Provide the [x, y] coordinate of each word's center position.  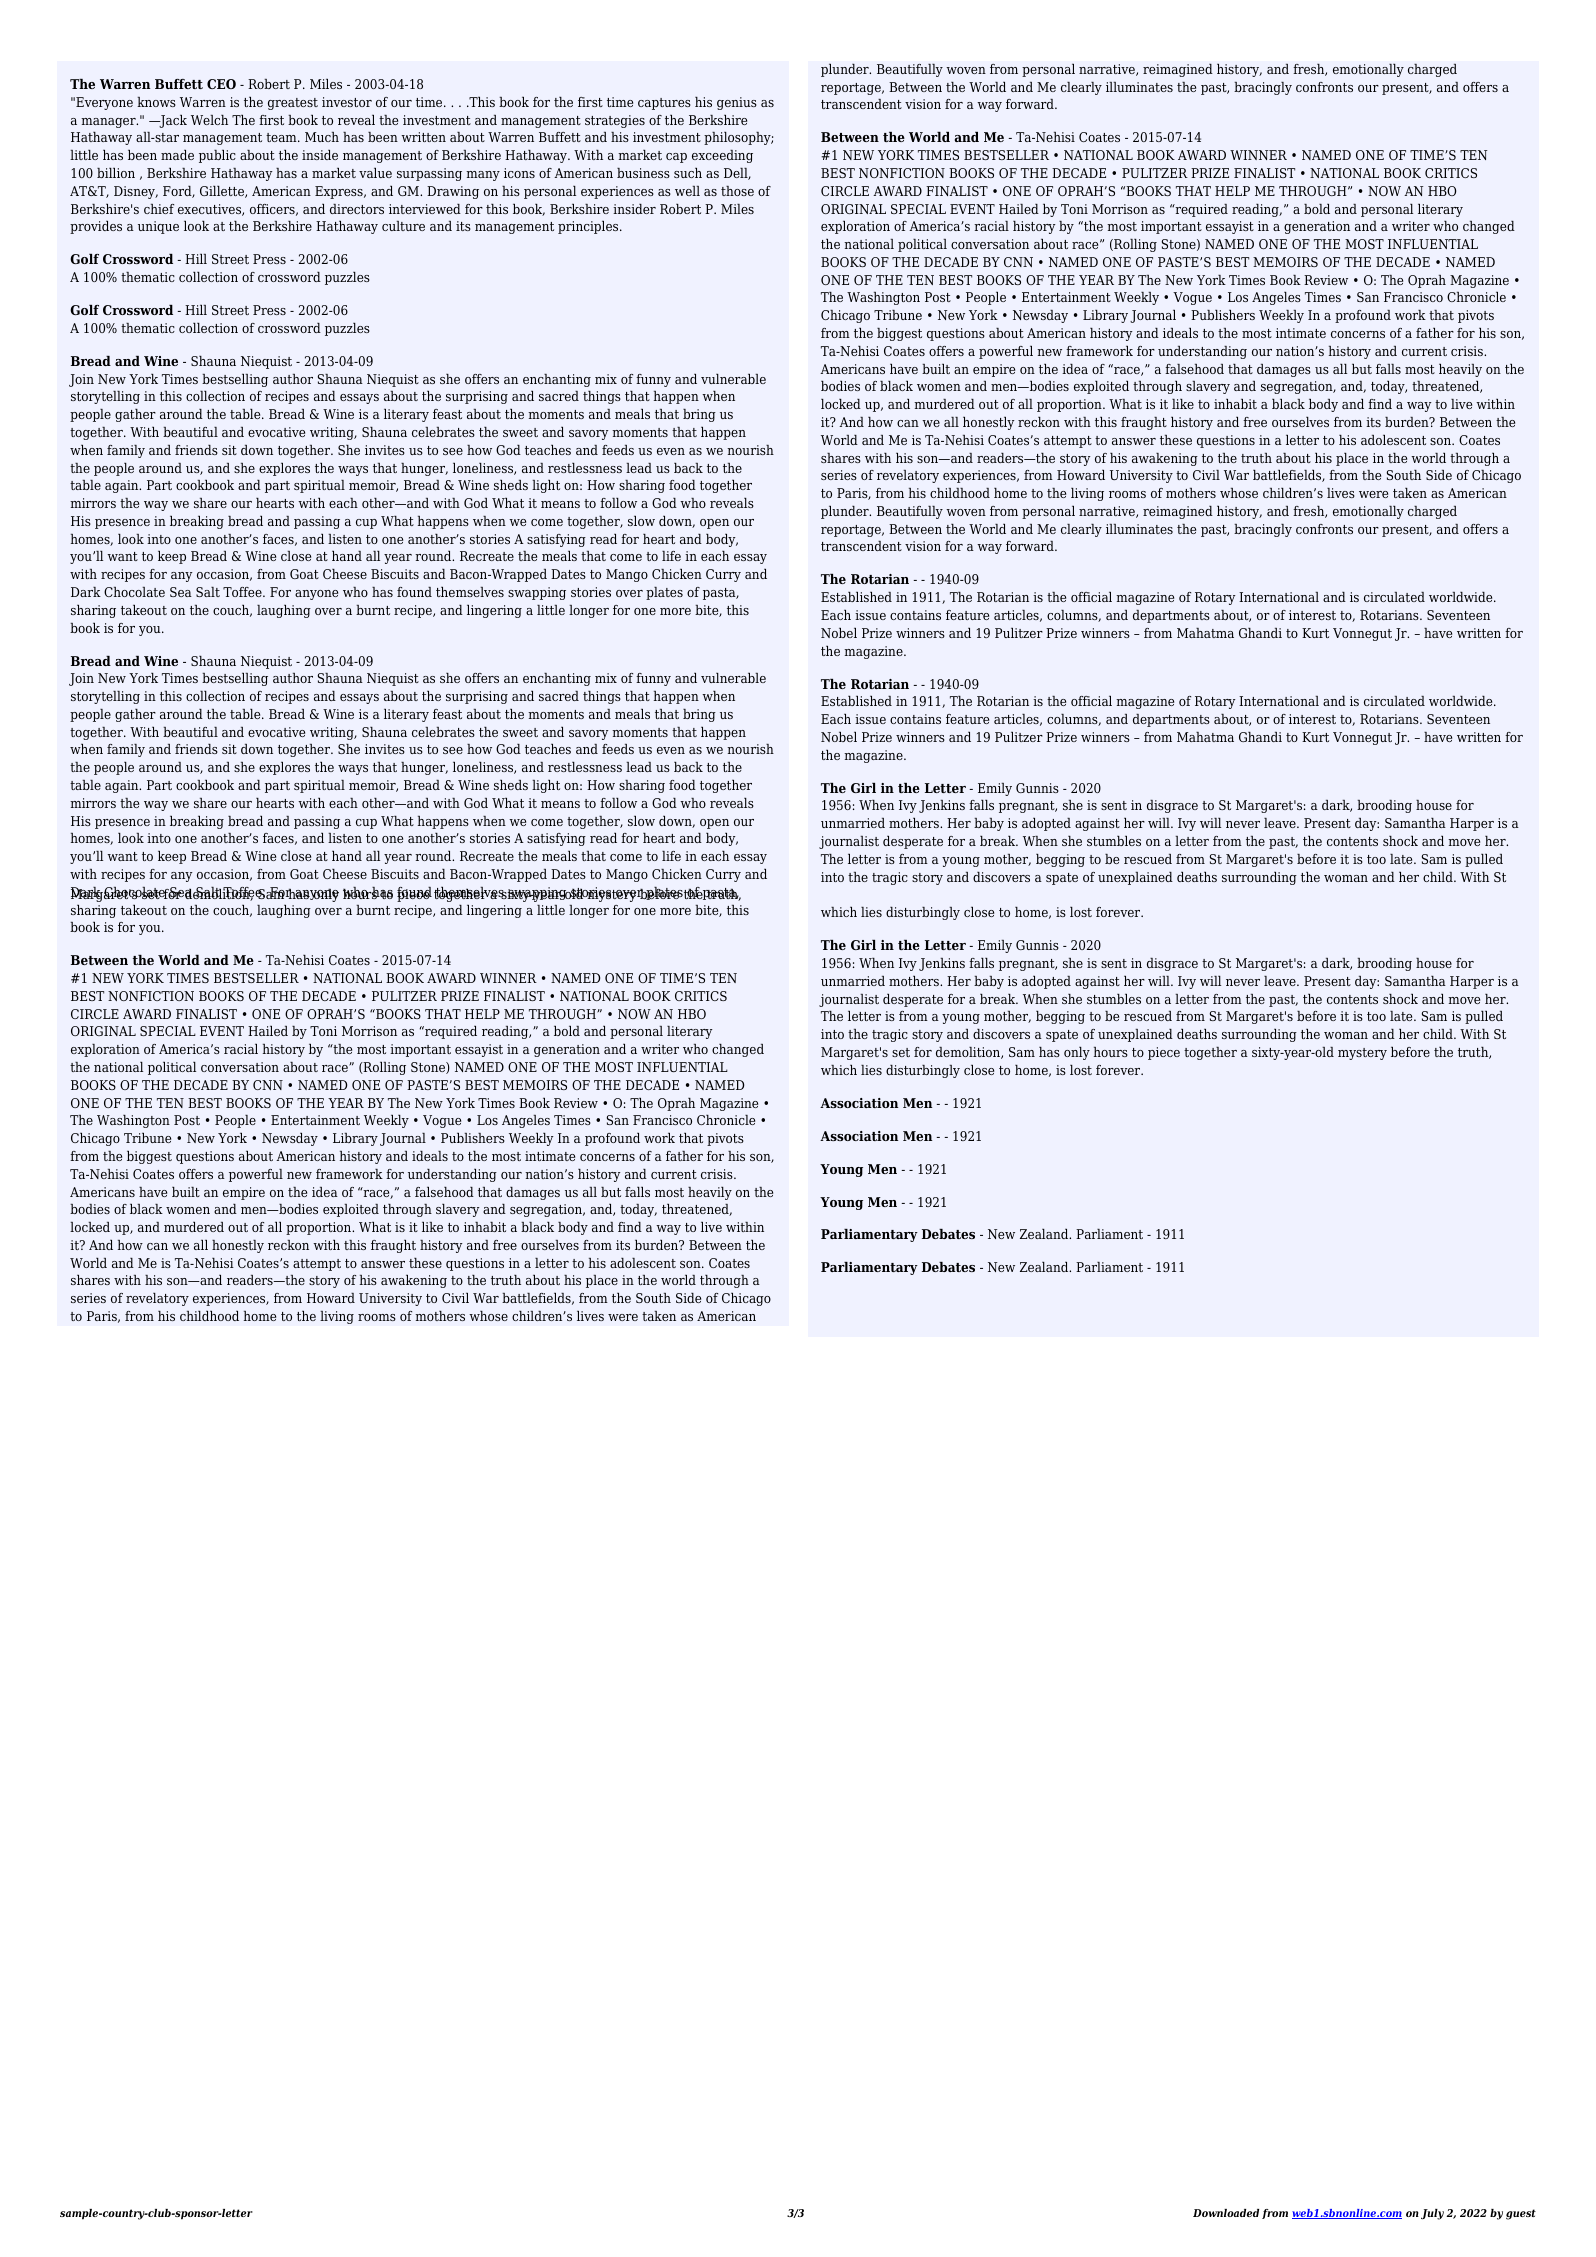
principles [589, 227]
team [282, 137]
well [687, 191]
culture [403, 226]
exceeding [722, 156]
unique [158, 227]
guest [1521, 2214]
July [1432, 2214]
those [737, 191]
